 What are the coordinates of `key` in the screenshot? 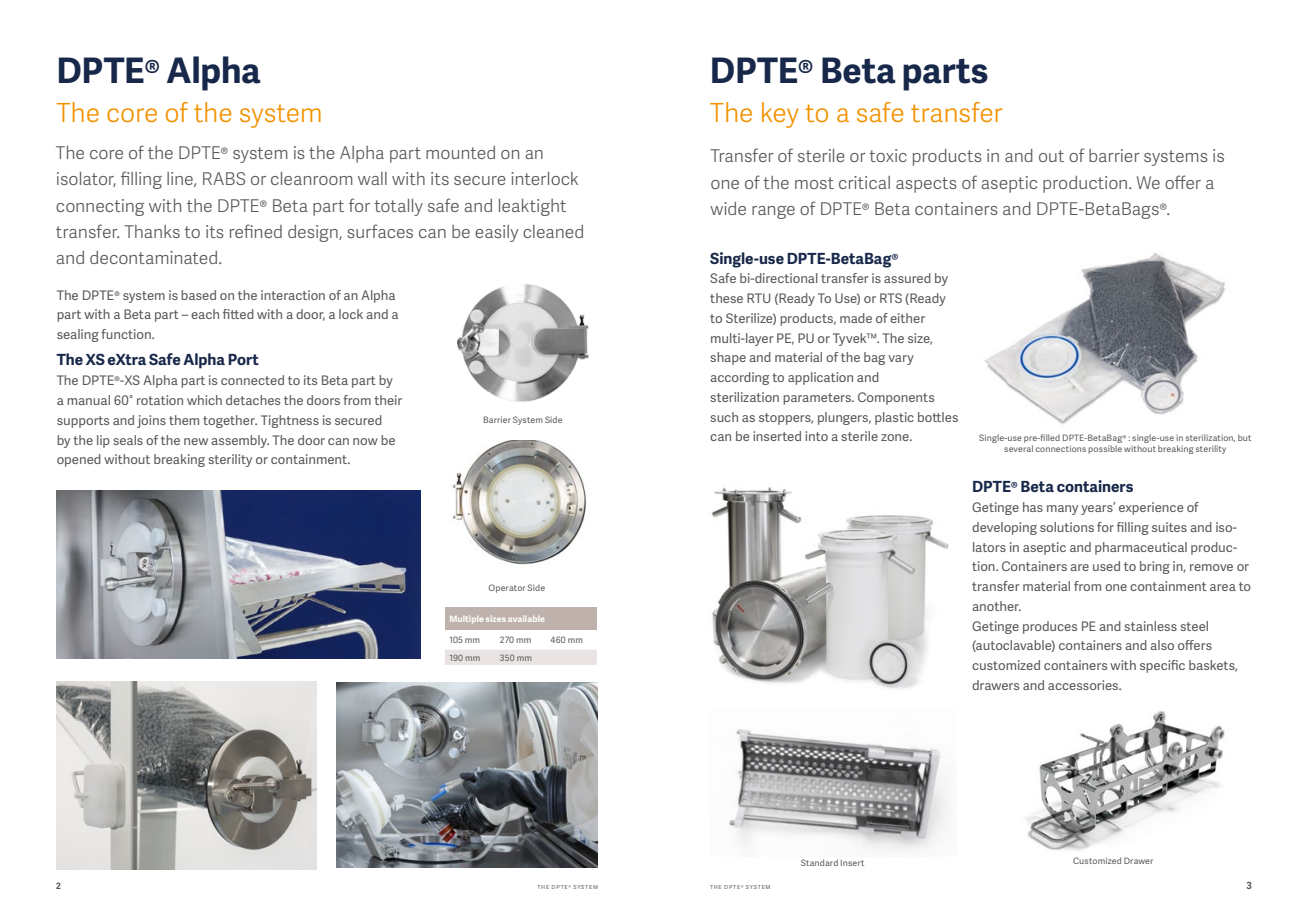 It's located at (780, 115).
